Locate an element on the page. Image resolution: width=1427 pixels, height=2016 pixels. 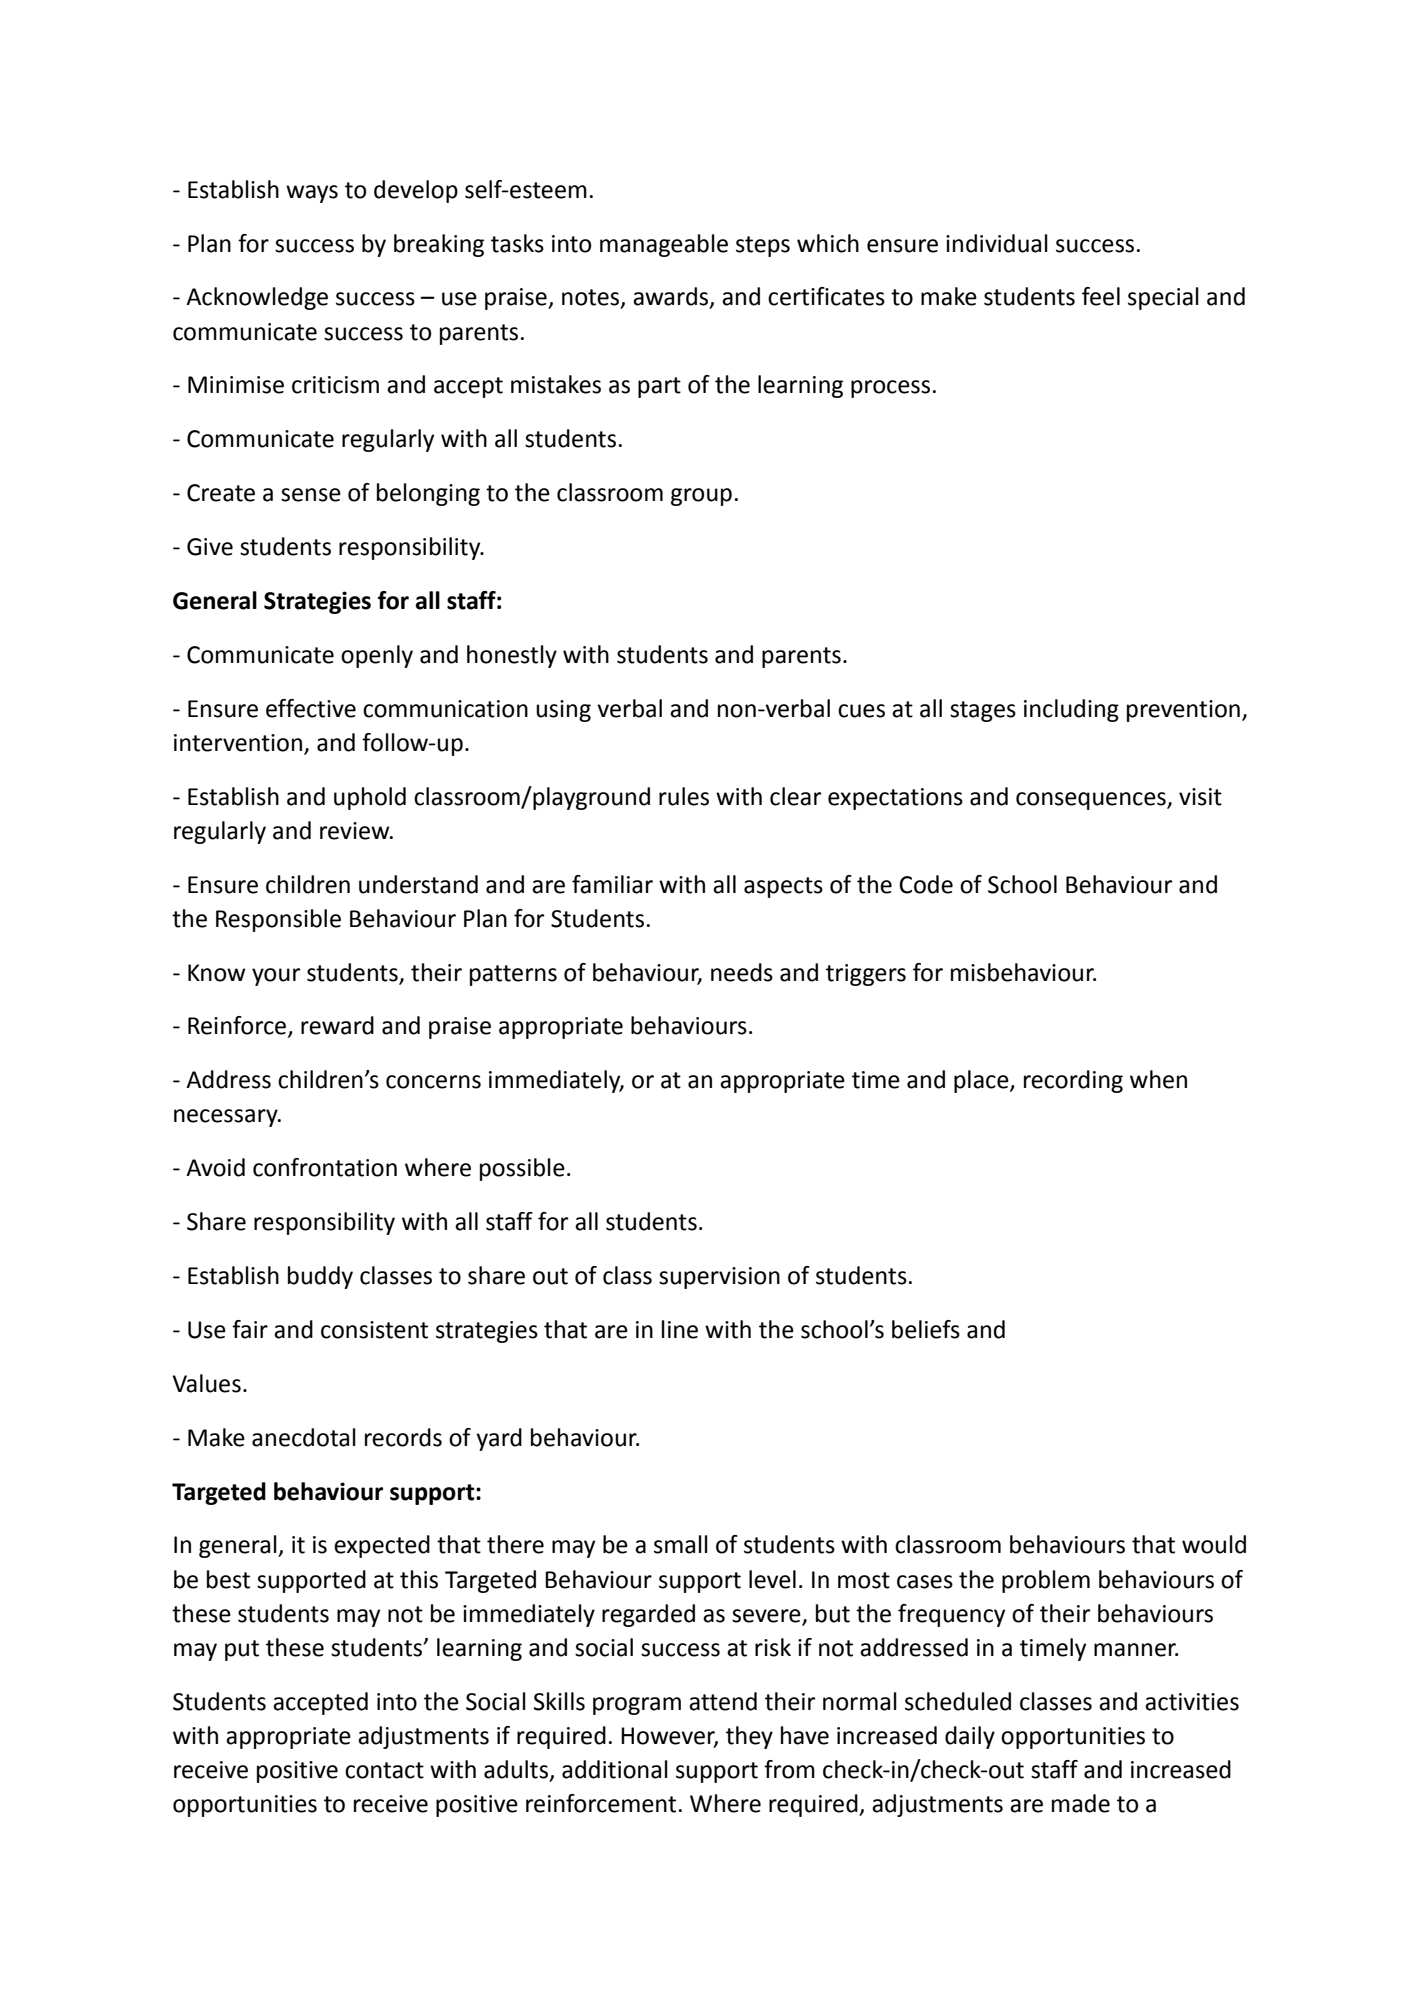
reward is located at coordinates (337, 1025).
